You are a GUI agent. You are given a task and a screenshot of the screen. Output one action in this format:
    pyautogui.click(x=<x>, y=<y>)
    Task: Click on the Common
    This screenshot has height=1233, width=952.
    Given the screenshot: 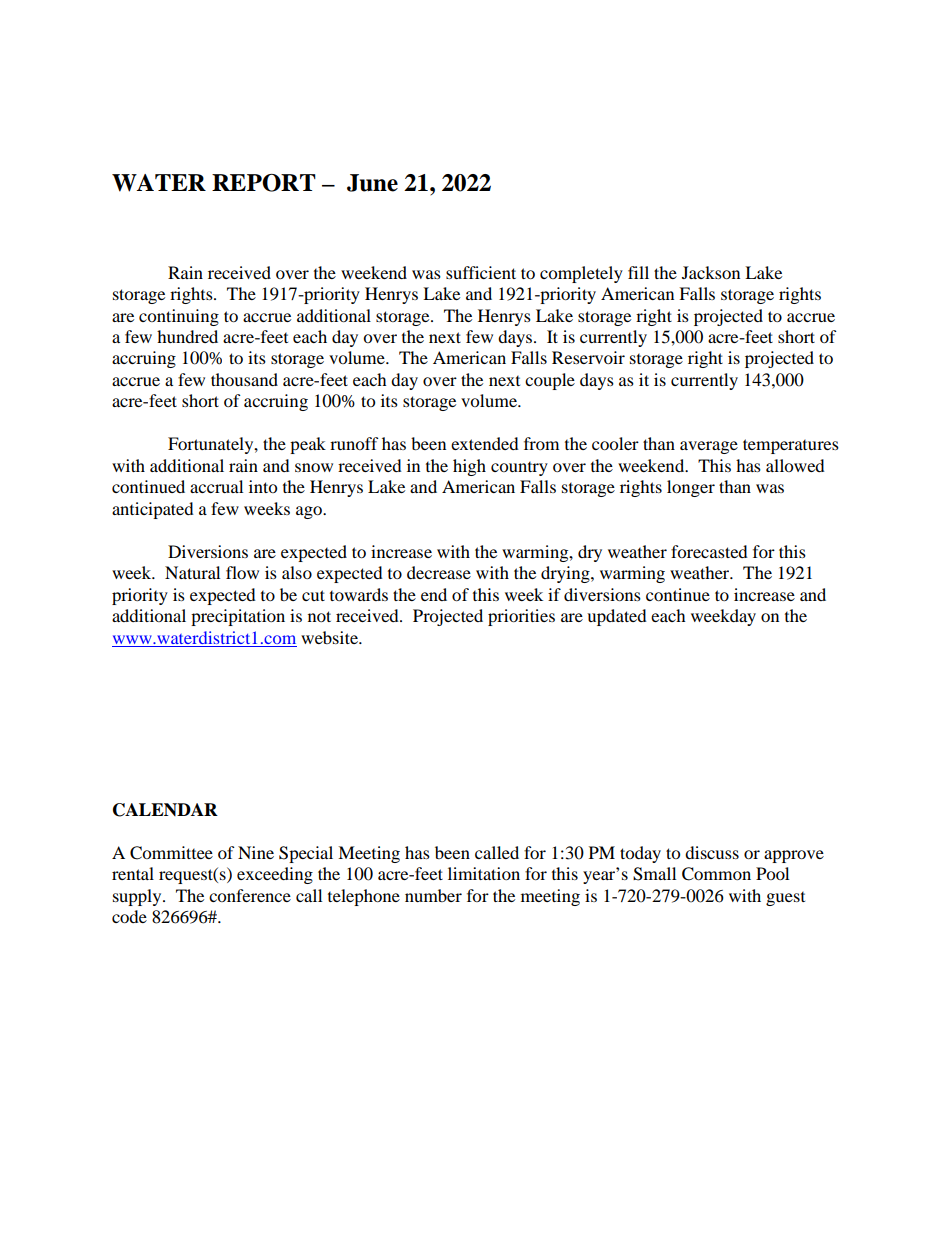 What is the action you would take?
    pyautogui.click(x=716, y=874)
